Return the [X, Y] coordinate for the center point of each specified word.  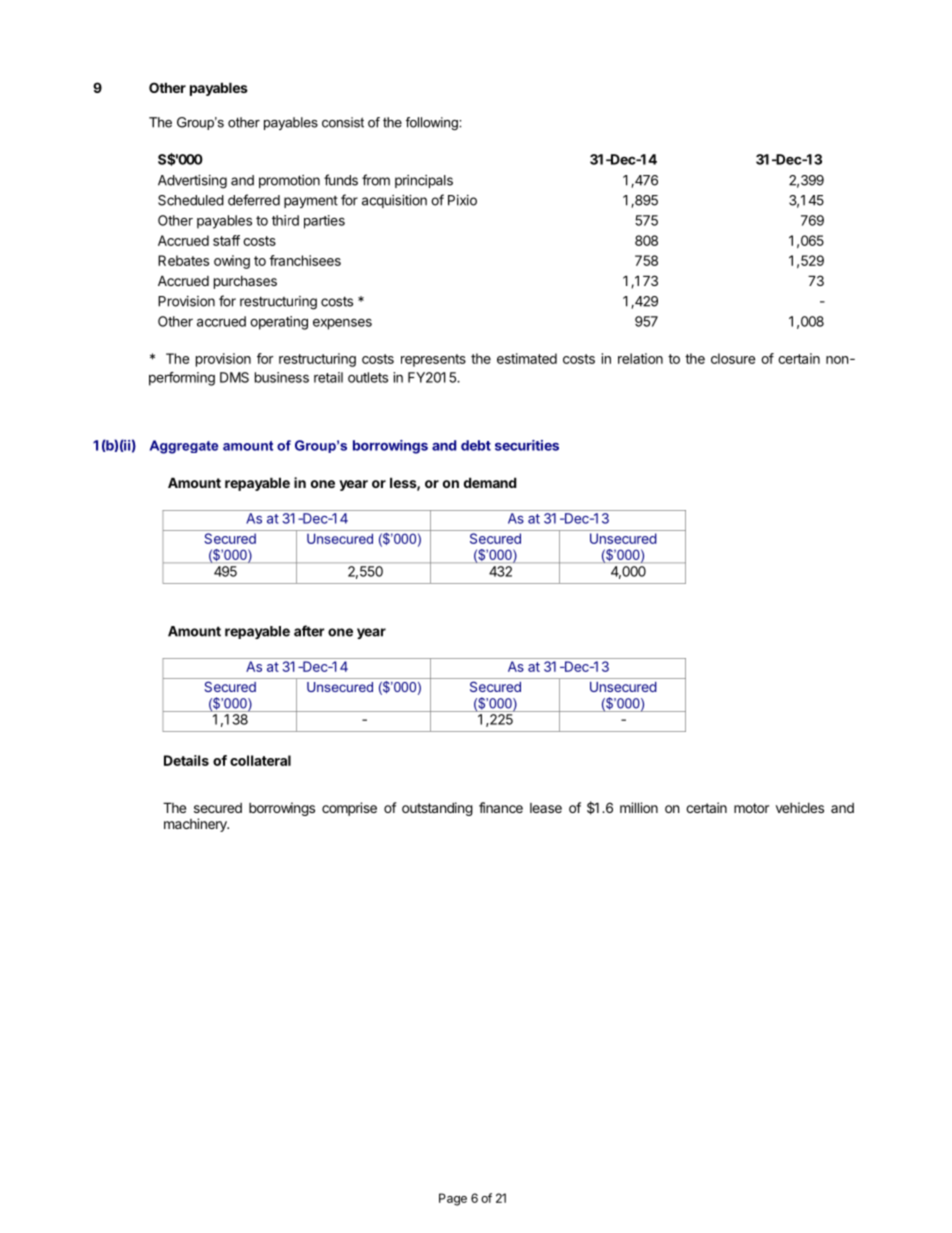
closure [733, 358]
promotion [289, 181]
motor [751, 808]
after [309, 631]
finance [501, 807]
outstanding [437, 809]
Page [453, 1199]
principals [424, 181]
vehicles [800, 807]
